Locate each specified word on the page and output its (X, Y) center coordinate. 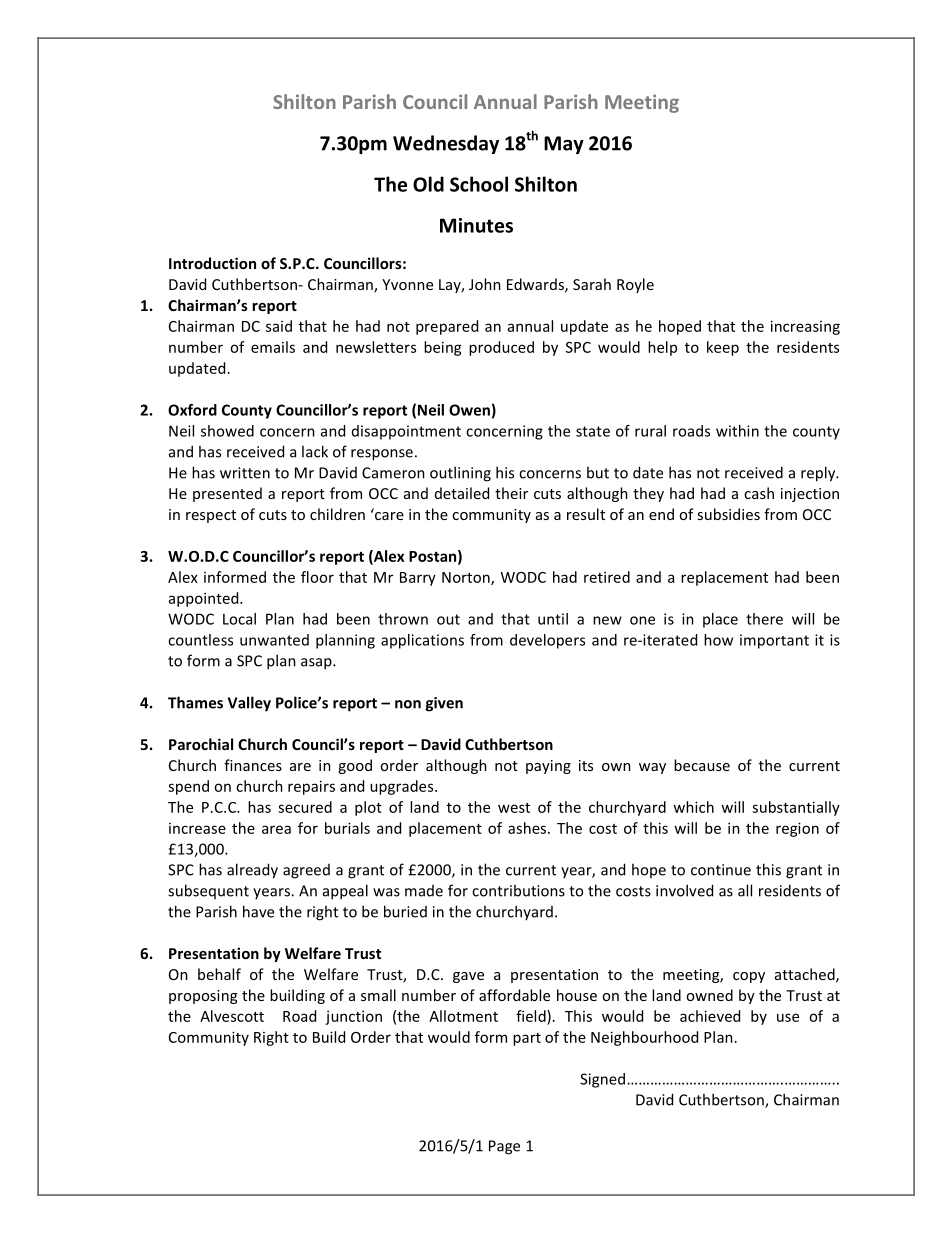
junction (353, 1017)
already (252, 871)
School (479, 184)
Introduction (212, 263)
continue (721, 870)
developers (547, 641)
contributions (518, 890)
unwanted (274, 640)
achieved (710, 1016)
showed (227, 431)
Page (504, 1147)
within (737, 431)
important (774, 641)
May (564, 145)
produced (501, 348)
